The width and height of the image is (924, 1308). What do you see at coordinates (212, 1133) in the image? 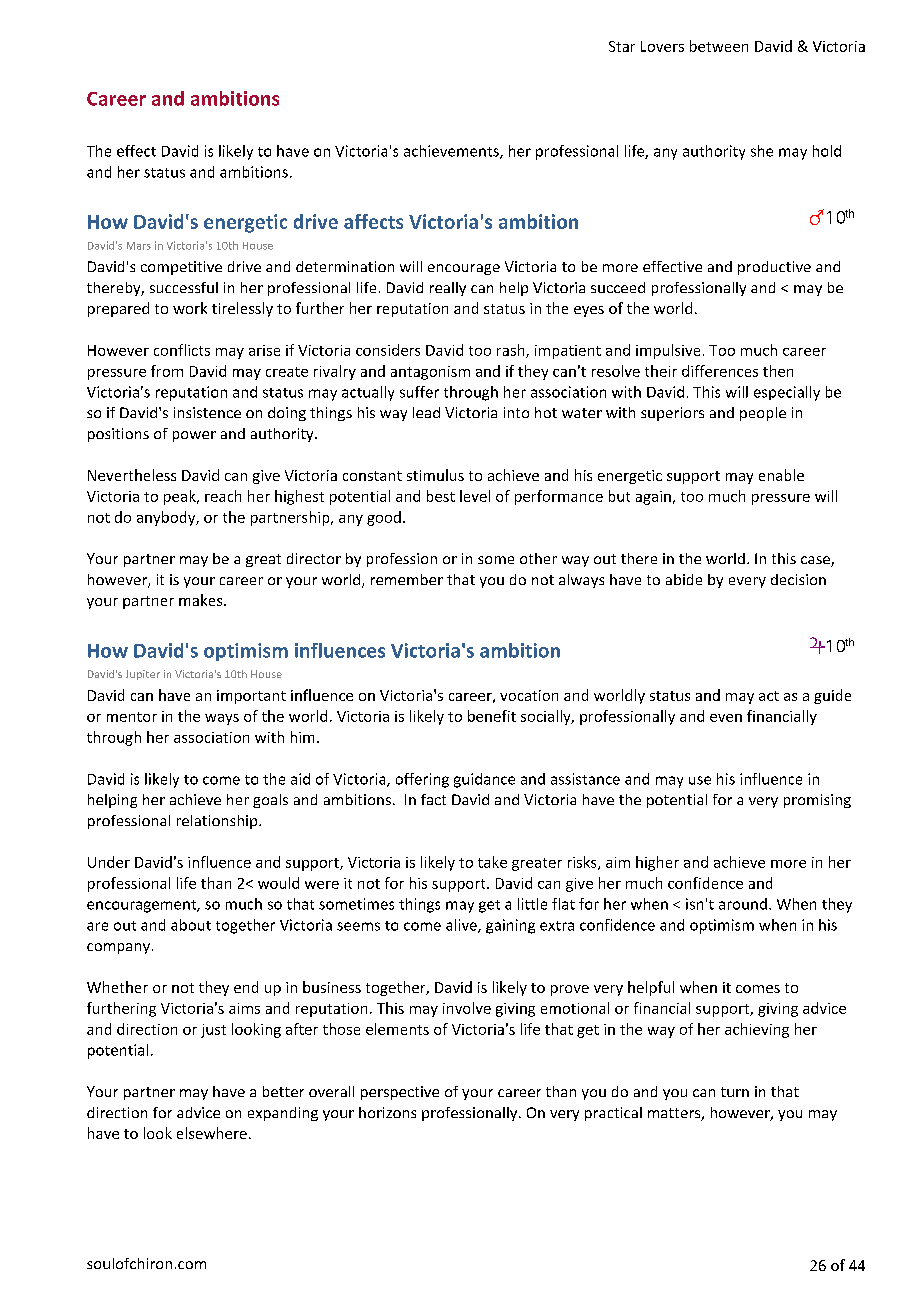
I see `elsewhere` at bounding box center [212, 1133].
